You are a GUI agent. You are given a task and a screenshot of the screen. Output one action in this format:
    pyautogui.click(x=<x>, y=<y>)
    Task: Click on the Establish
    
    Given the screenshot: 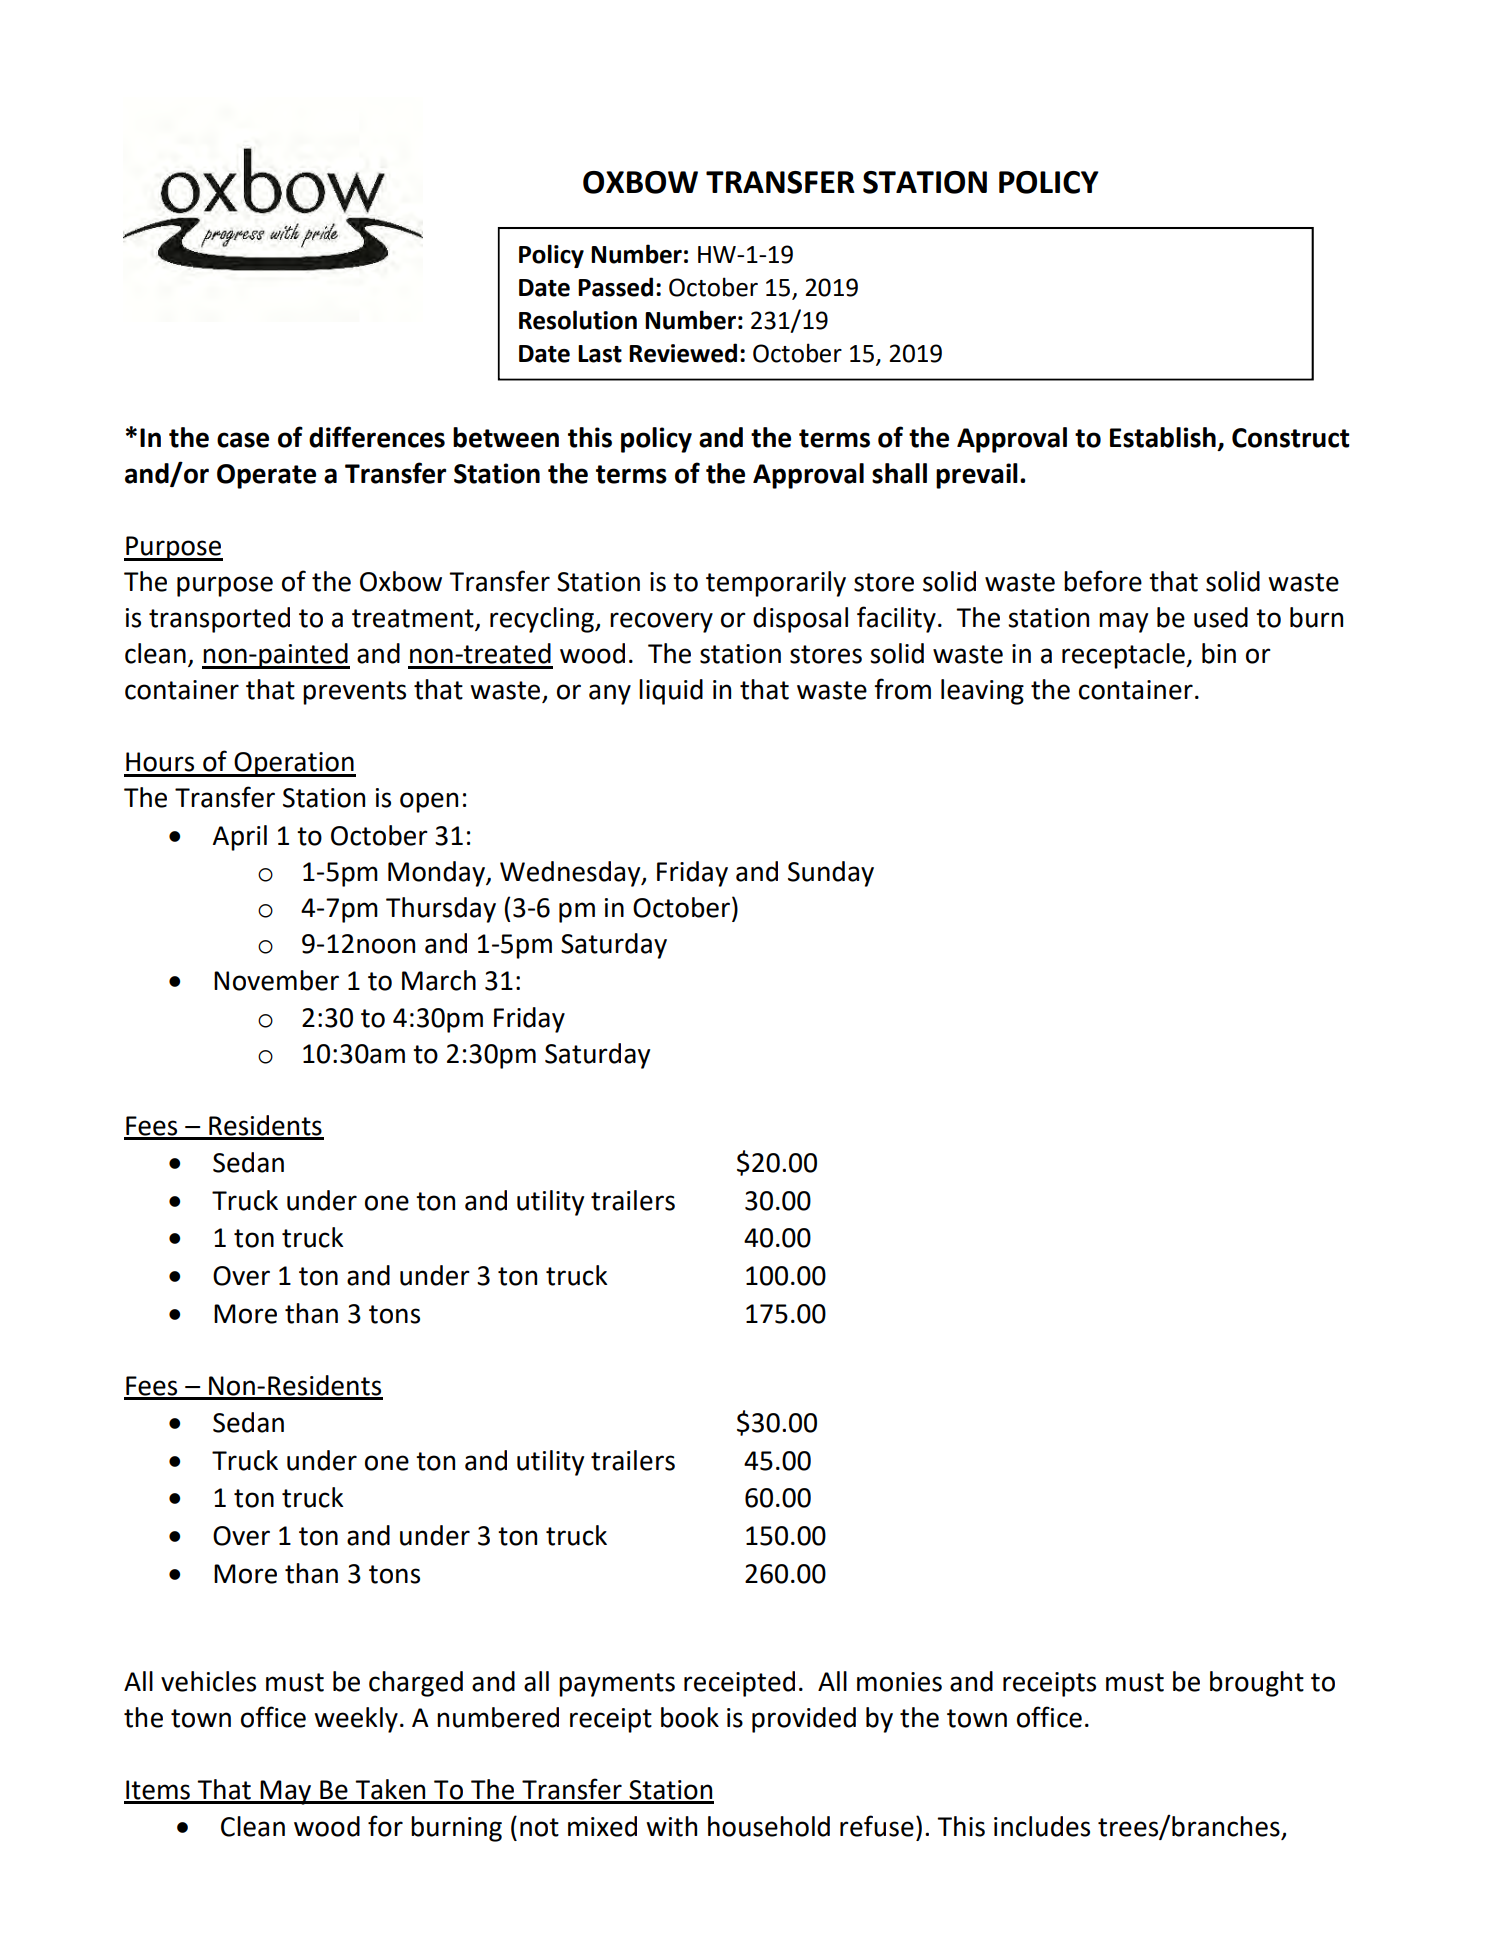 What is the action you would take?
    pyautogui.click(x=1163, y=437)
